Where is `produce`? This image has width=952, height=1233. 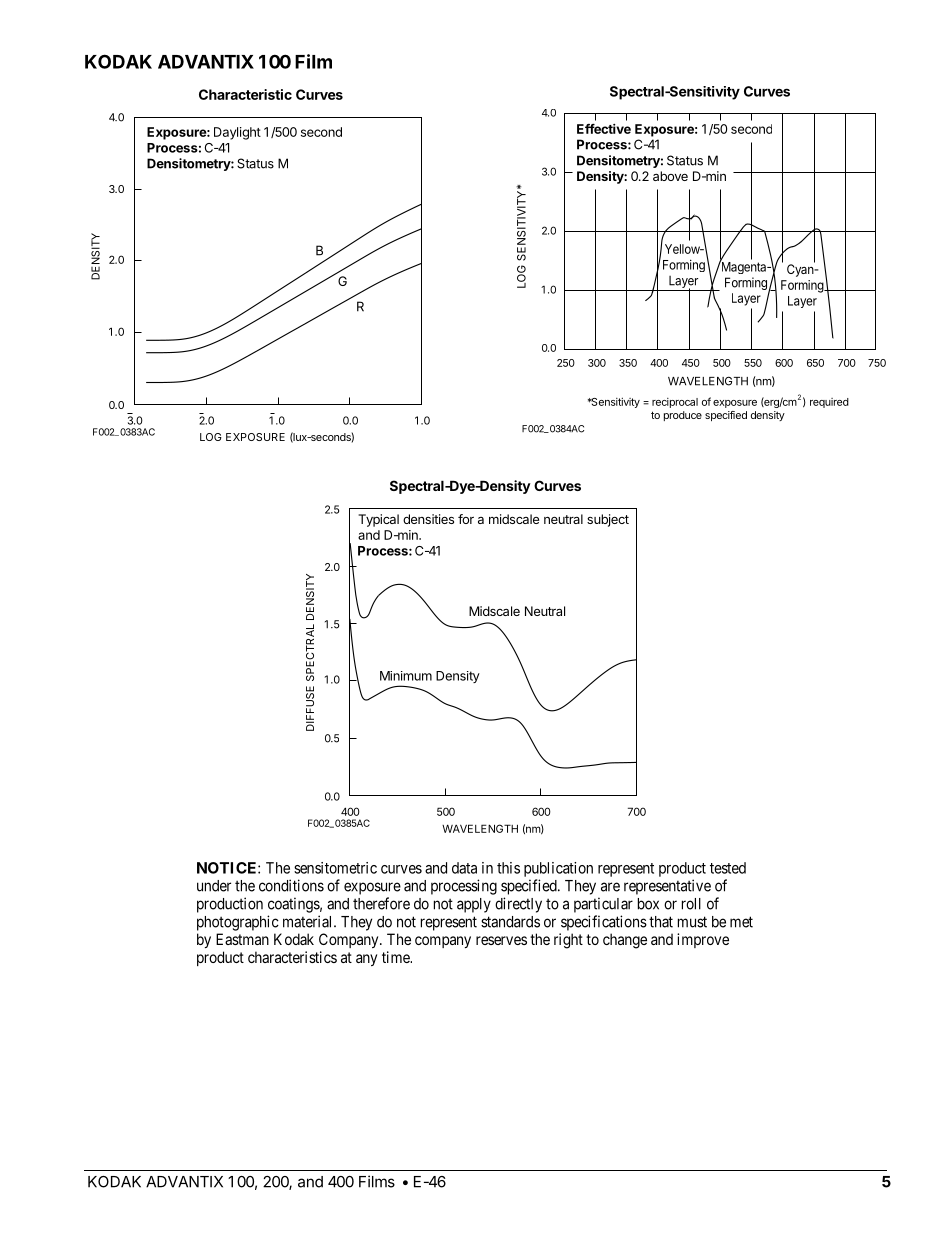 produce is located at coordinates (683, 416).
